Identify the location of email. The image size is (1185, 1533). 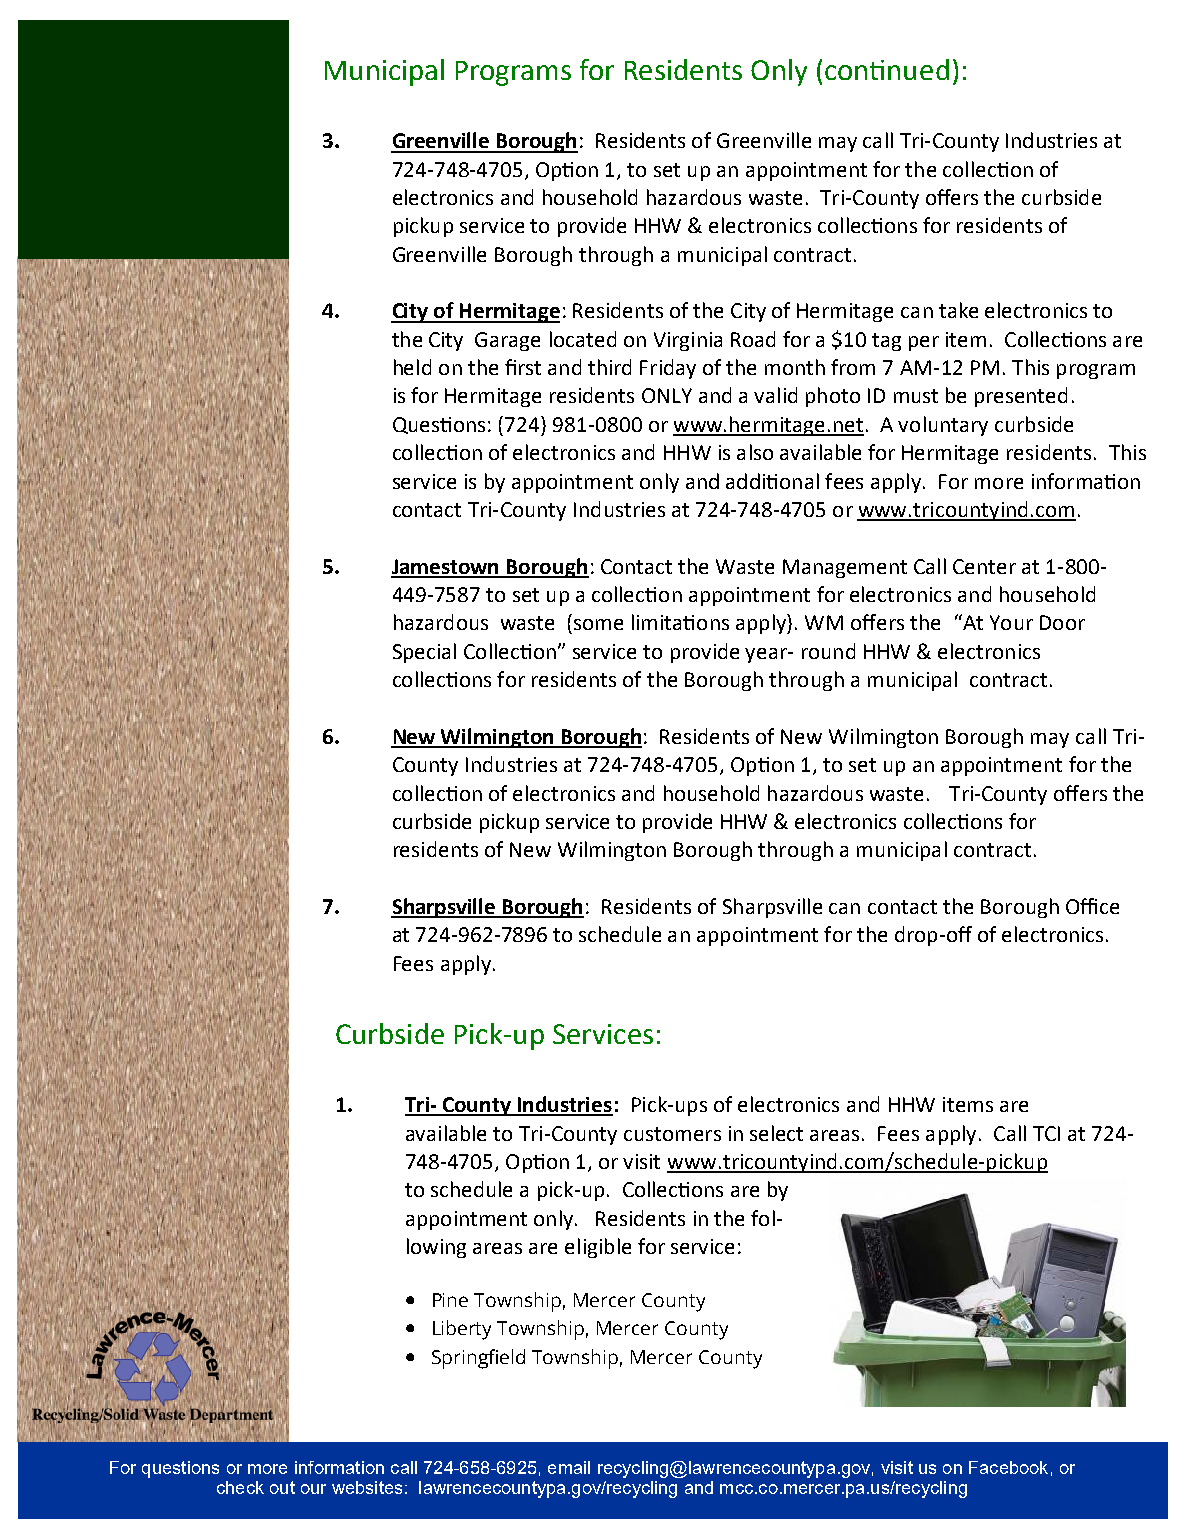
(569, 1467).
